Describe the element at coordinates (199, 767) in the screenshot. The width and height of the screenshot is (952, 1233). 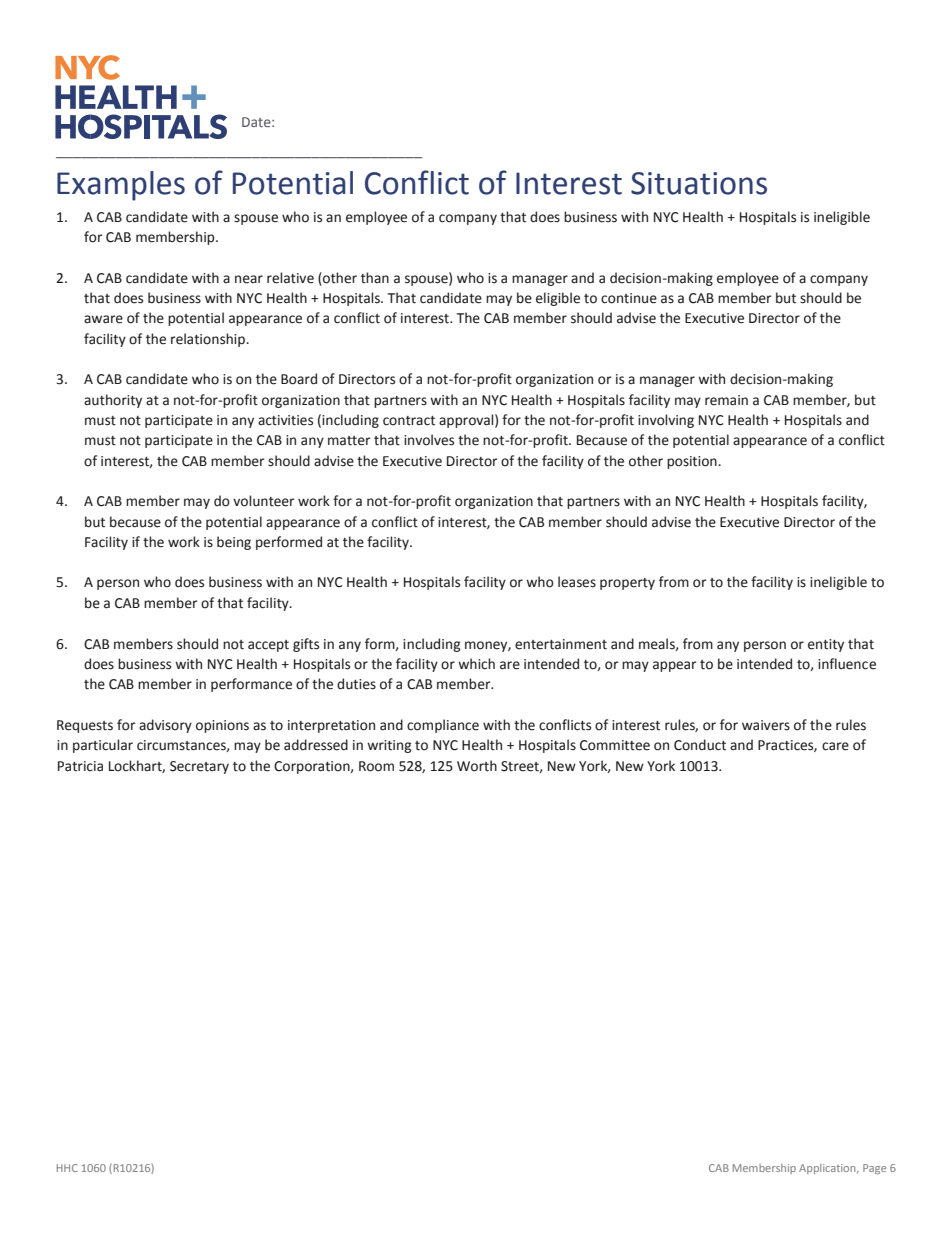
I see `Secretary` at that location.
